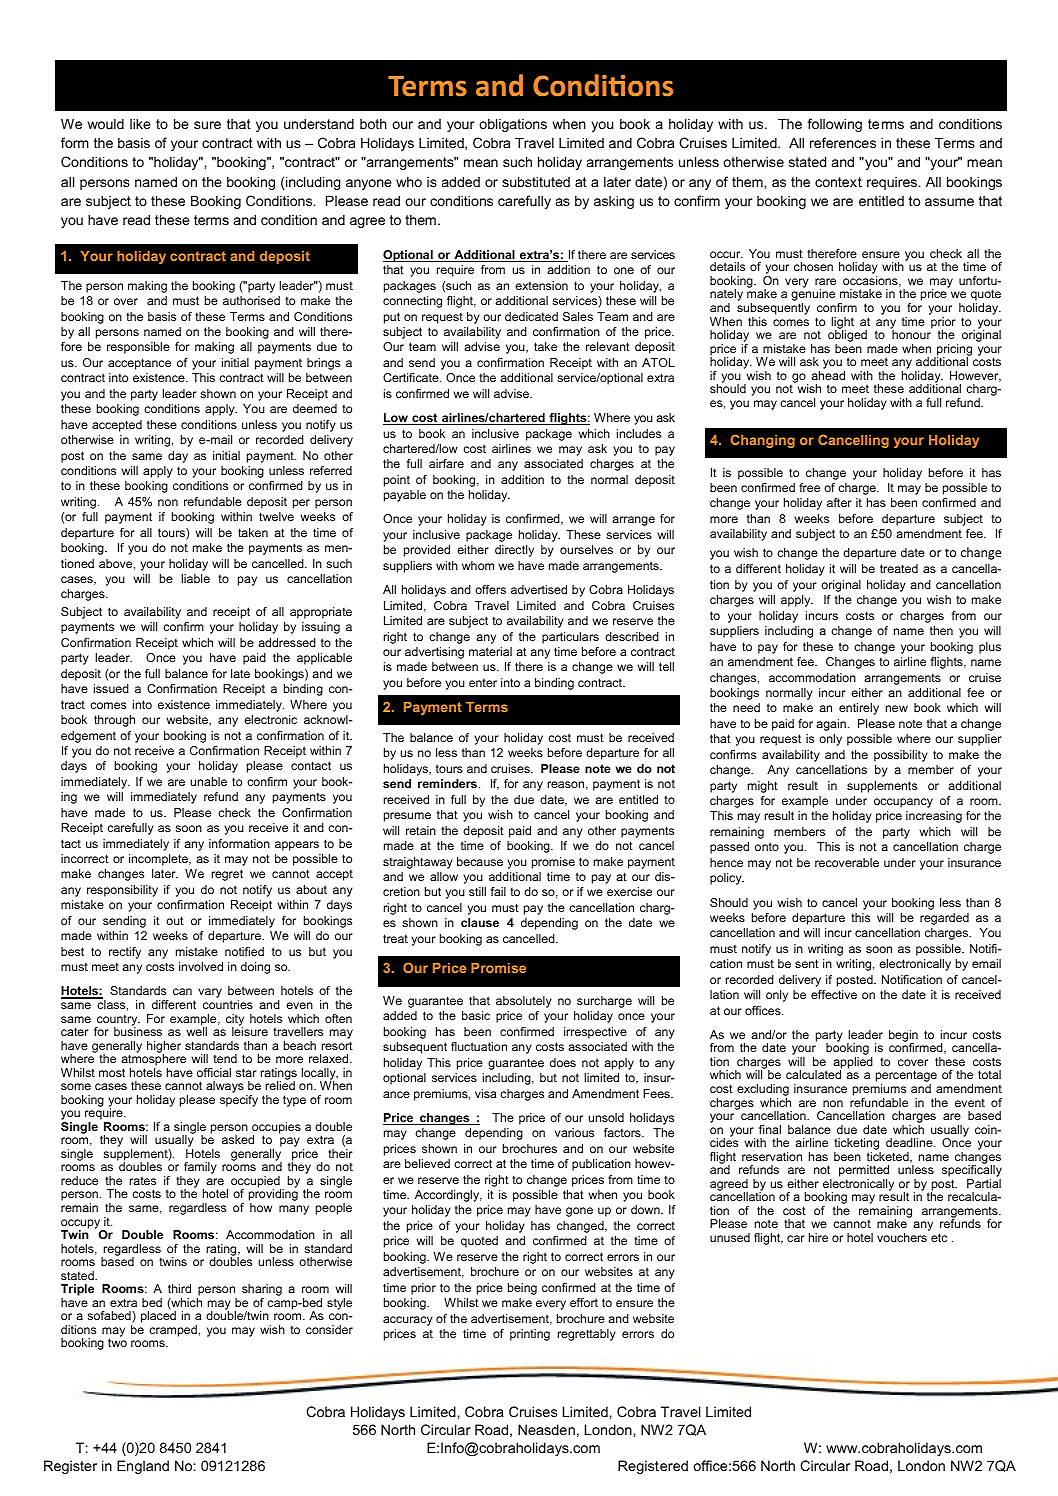 This screenshot has height=1496, width=1058. I want to click on reminders, so click(447, 783).
